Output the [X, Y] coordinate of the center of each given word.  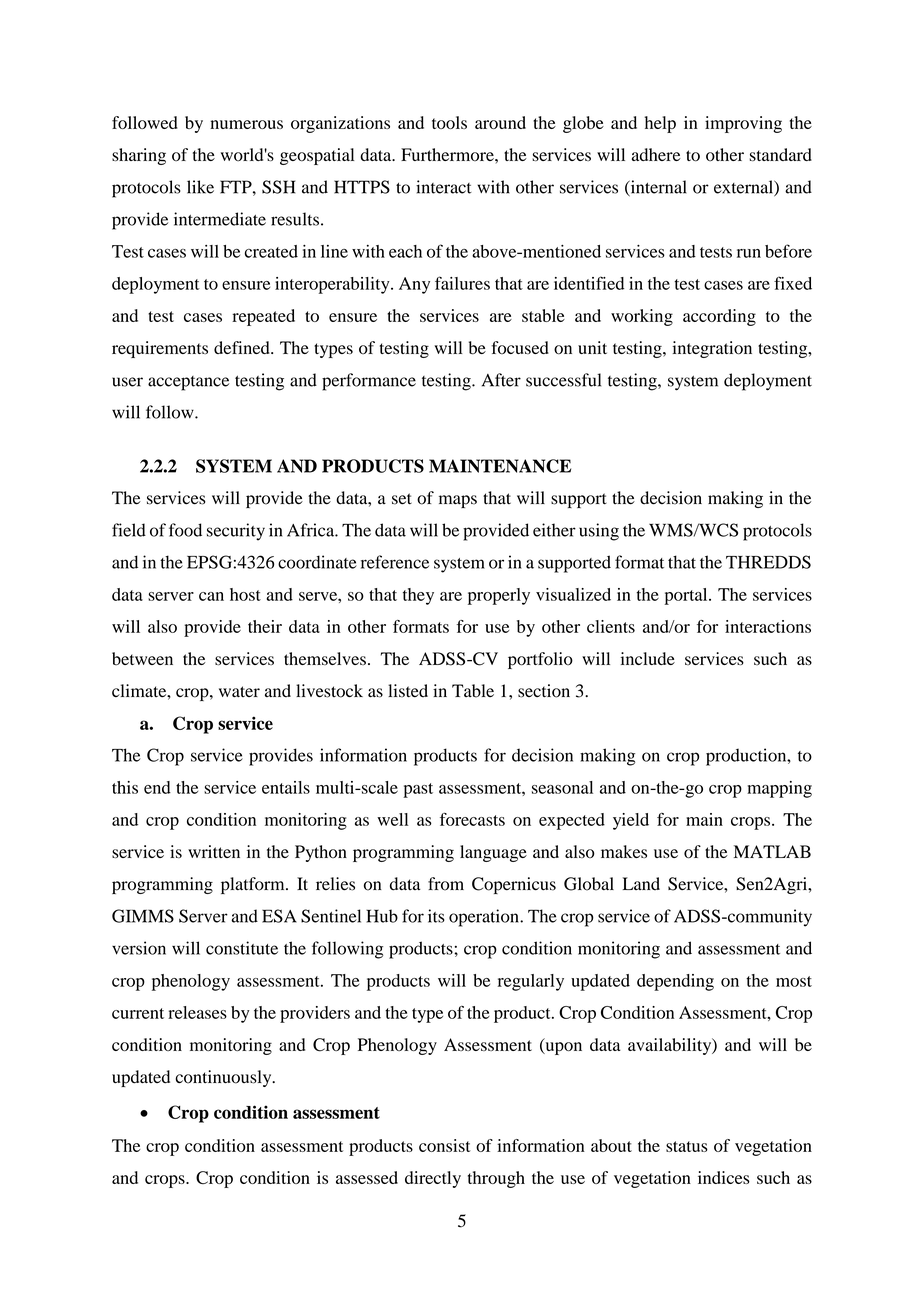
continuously [224, 1078]
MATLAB [772, 851]
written [214, 851]
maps [458, 501]
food [185, 530]
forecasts [472, 819]
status [687, 1146]
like [200, 187]
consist [445, 1145]
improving [743, 124]
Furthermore [448, 154]
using [599, 532]
